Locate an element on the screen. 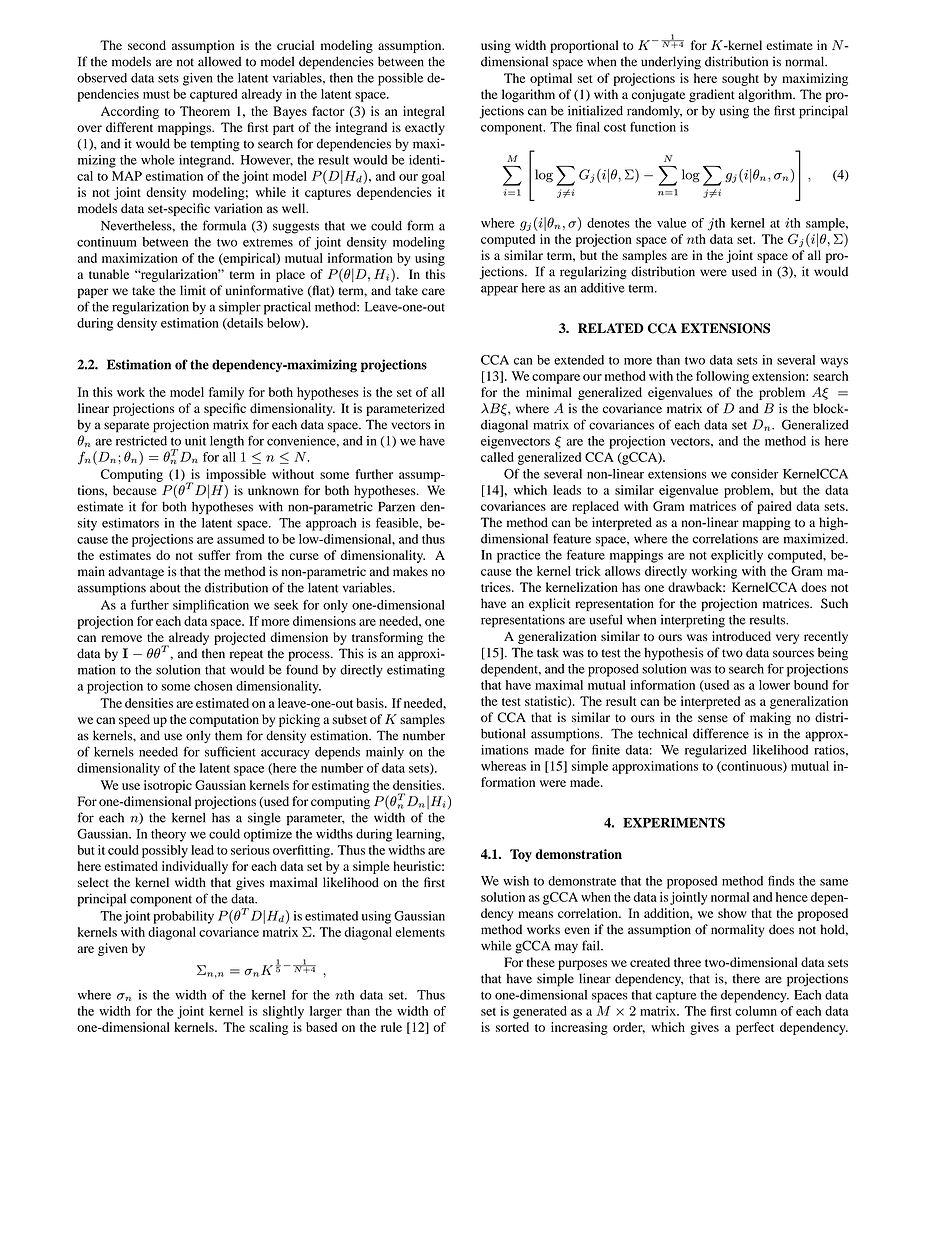  suffer is located at coordinates (214, 555).
